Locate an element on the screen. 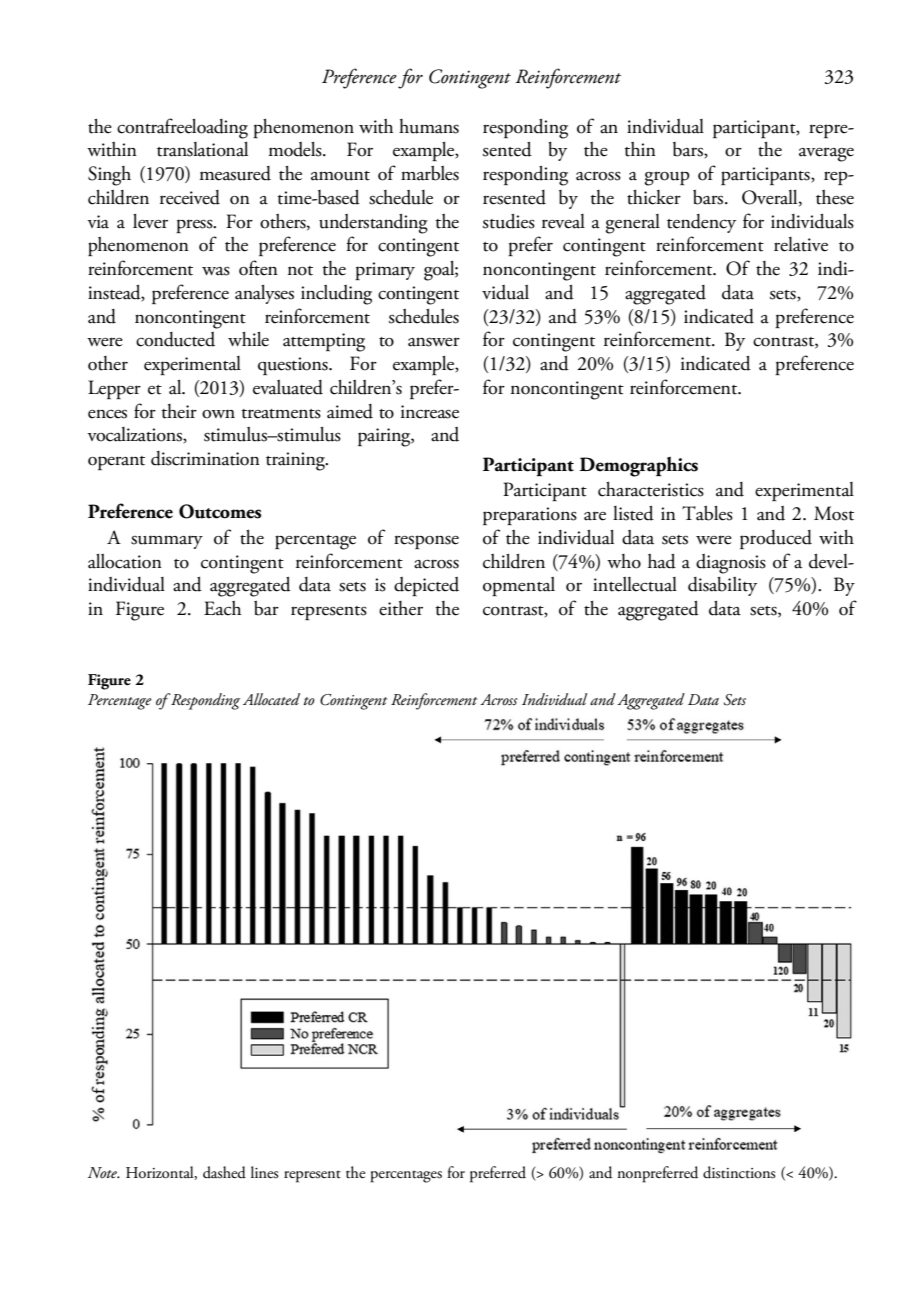  their is located at coordinates (179, 411).
